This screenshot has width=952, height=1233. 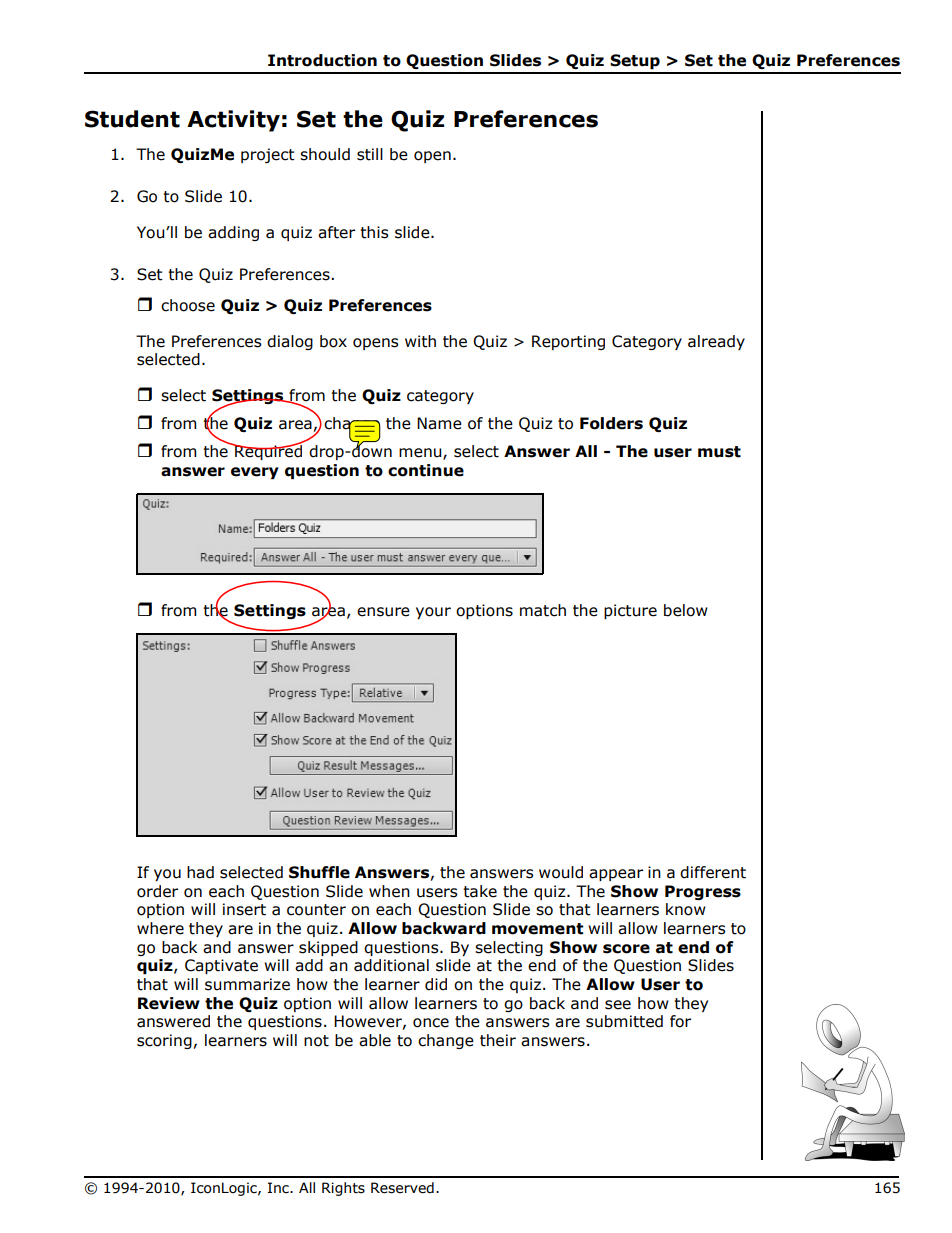 What do you see at coordinates (611, 423) in the screenshot?
I see `Folders` at bounding box center [611, 423].
